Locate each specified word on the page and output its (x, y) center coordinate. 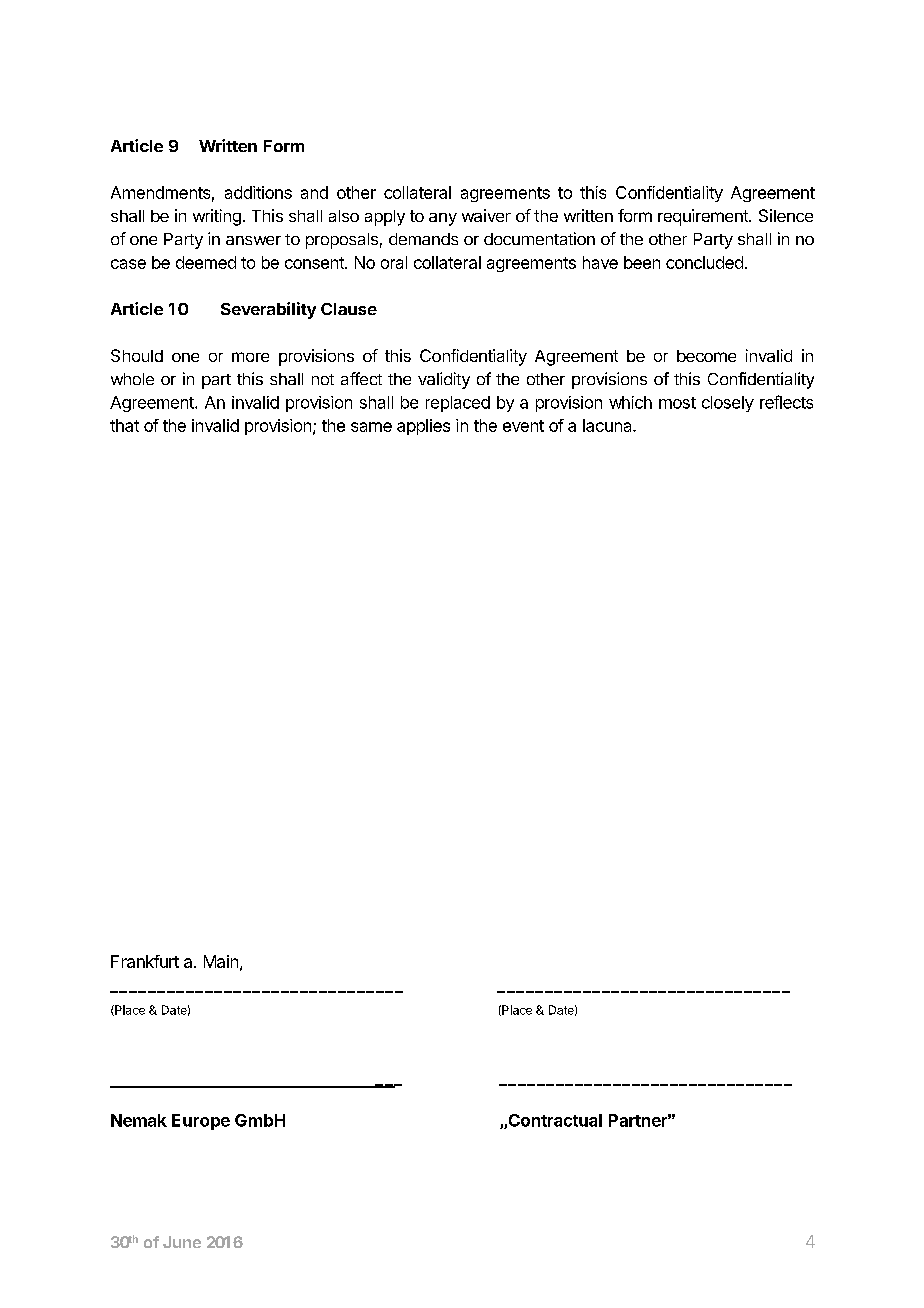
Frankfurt (145, 961)
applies (423, 427)
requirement (704, 217)
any (443, 219)
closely (728, 404)
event (523, 426)
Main (221, 961)
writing (217, 217)
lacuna (608, 425)
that (124, 425)
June (182, 1242)
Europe (201, 1122)
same (371, 427)
